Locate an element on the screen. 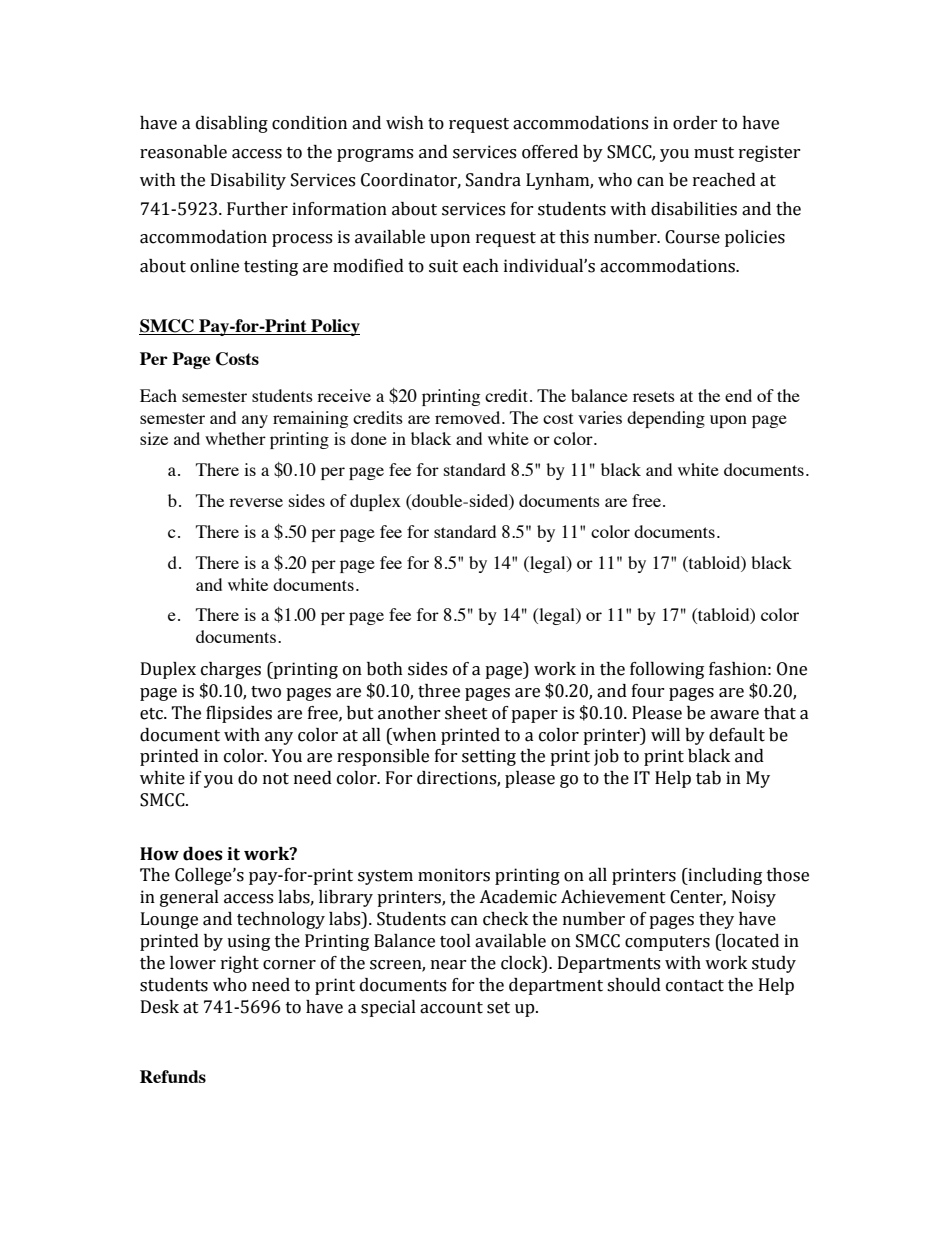 Image resolution: width=952 pixels, height=1233 pixels. must is located at coordinates (714, 153).
